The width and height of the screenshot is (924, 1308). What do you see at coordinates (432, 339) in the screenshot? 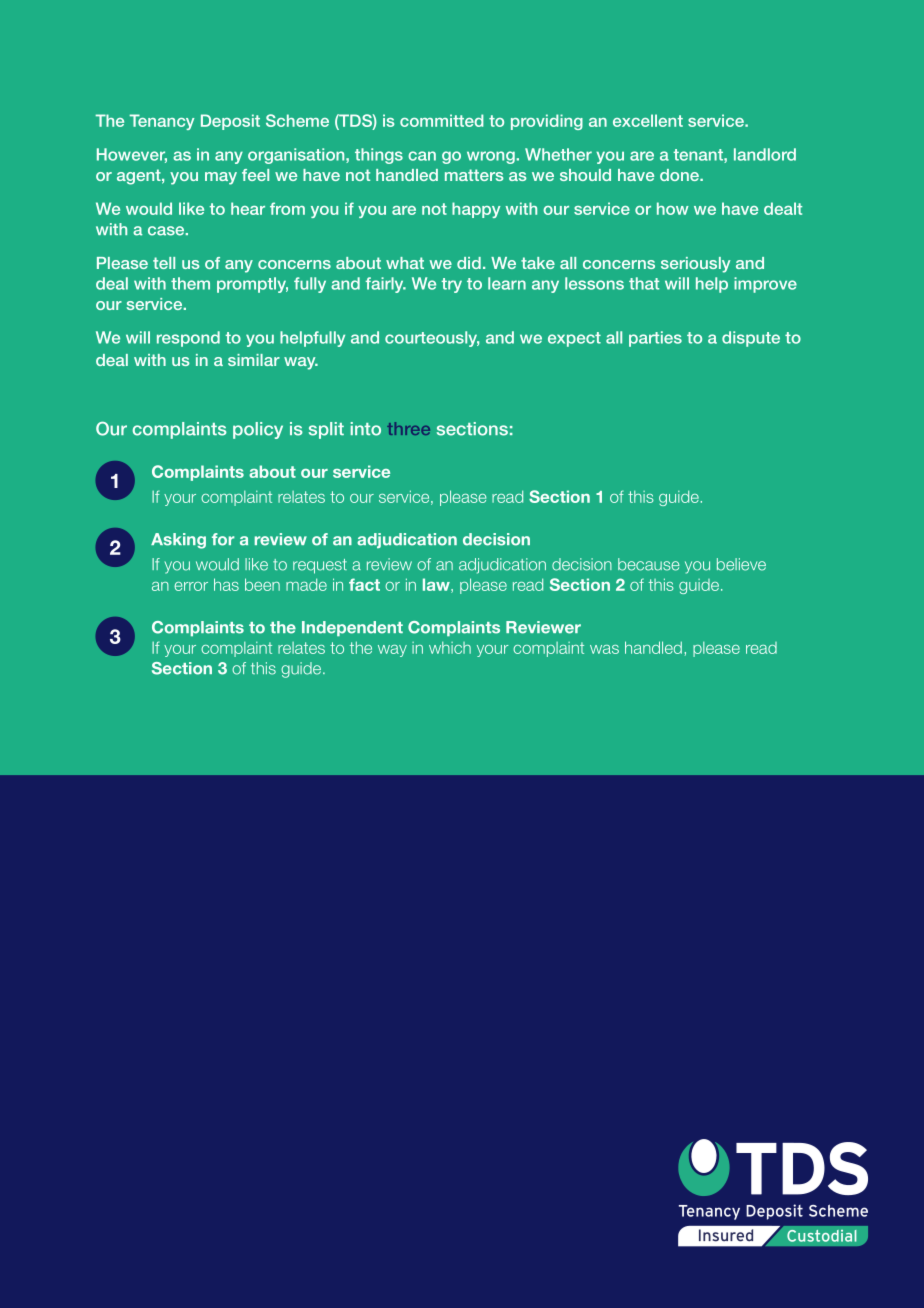
I see `courteously` at bounding box center [432, 339].
